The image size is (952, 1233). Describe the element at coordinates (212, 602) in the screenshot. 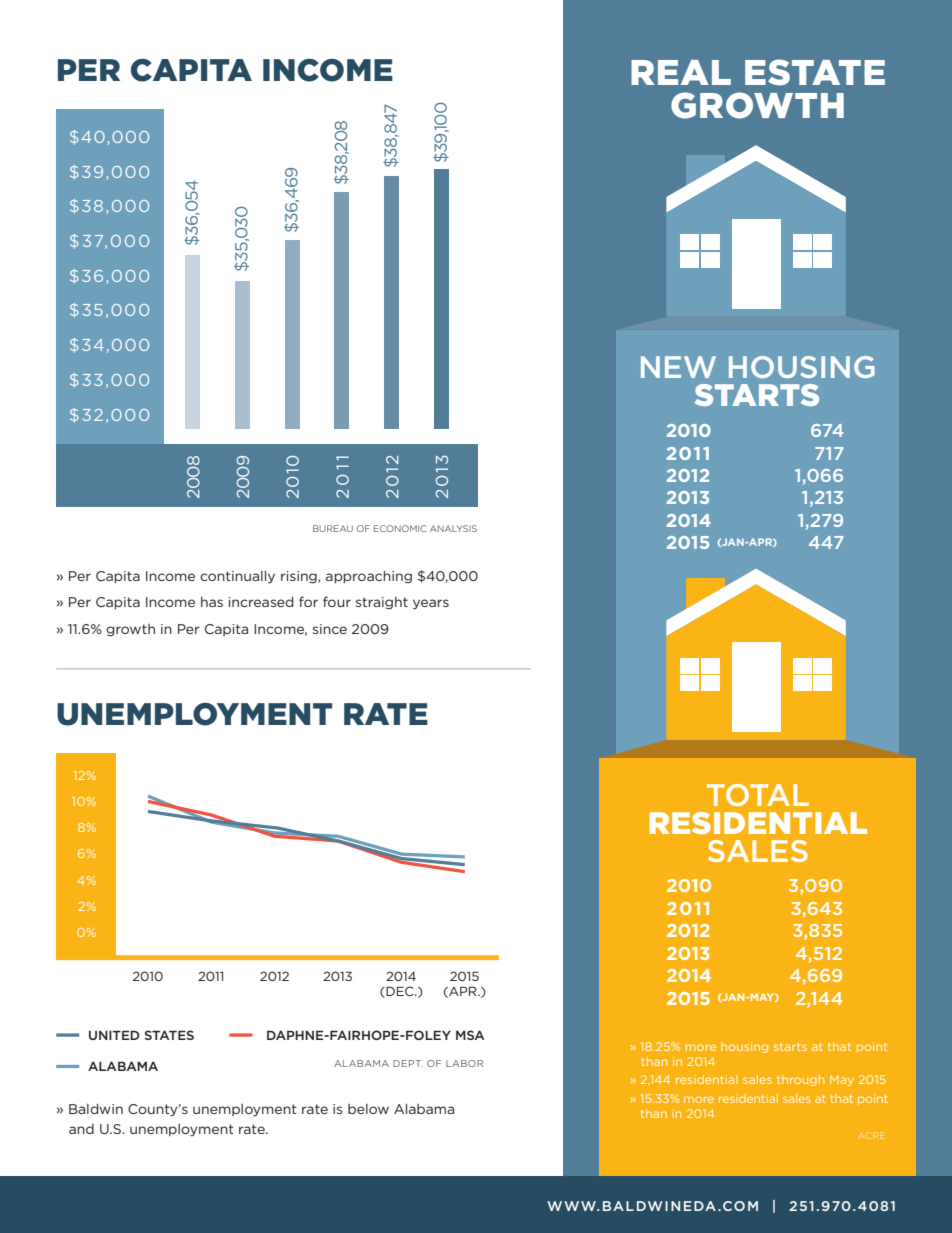

I see `has` at that location.
